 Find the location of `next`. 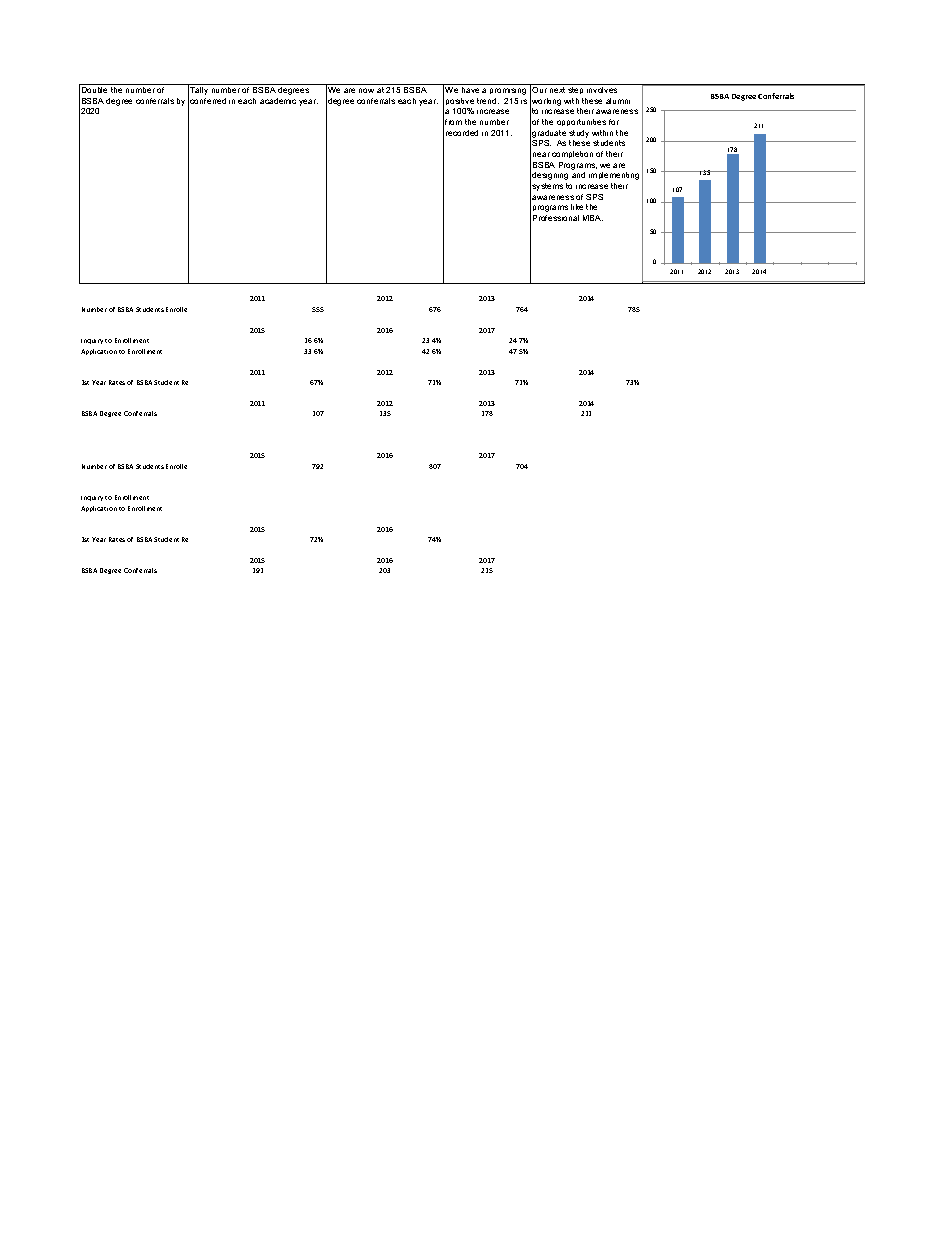

next is located at coordinates (557, 90).
